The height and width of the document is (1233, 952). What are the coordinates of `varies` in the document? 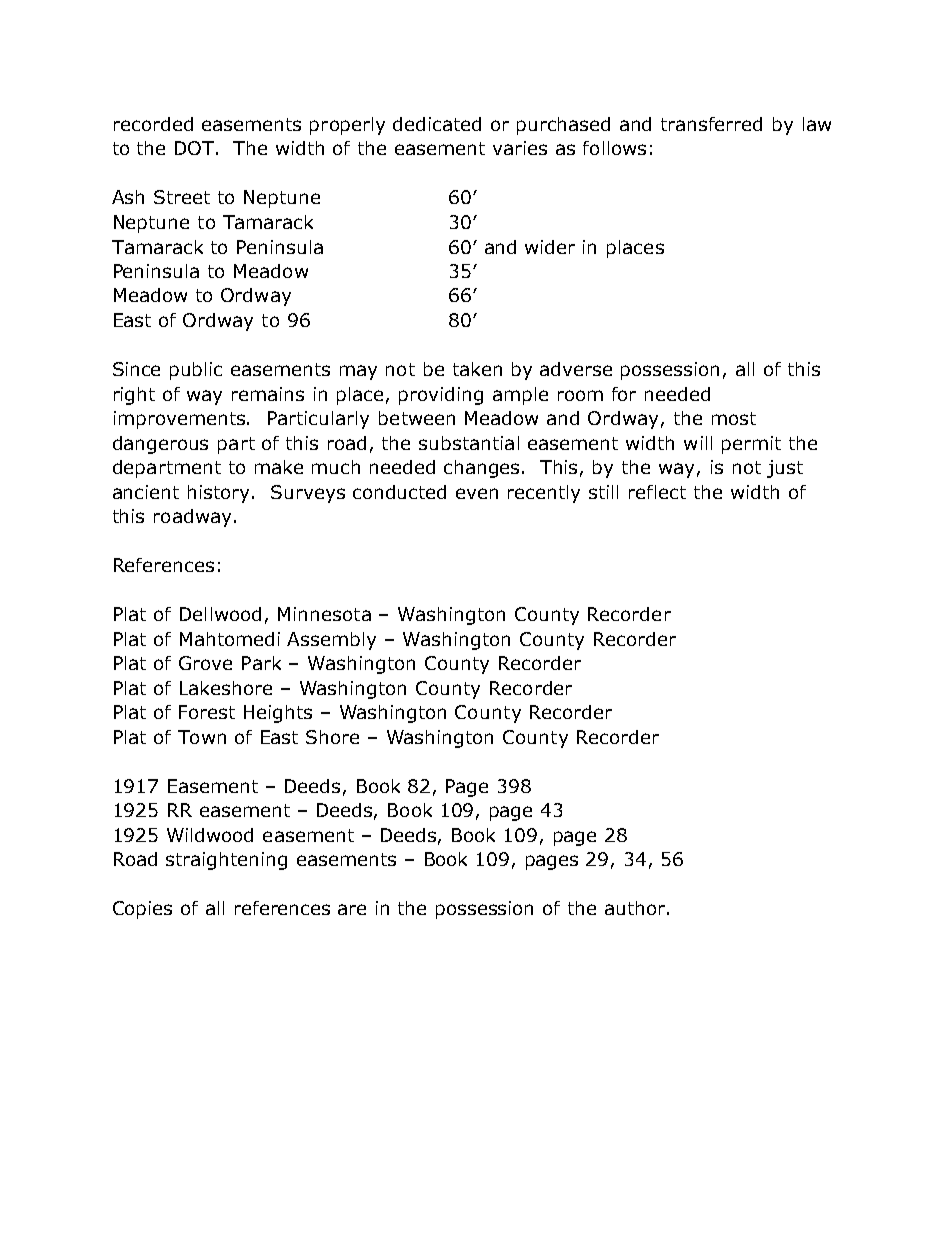 It's located at (520, 148).
